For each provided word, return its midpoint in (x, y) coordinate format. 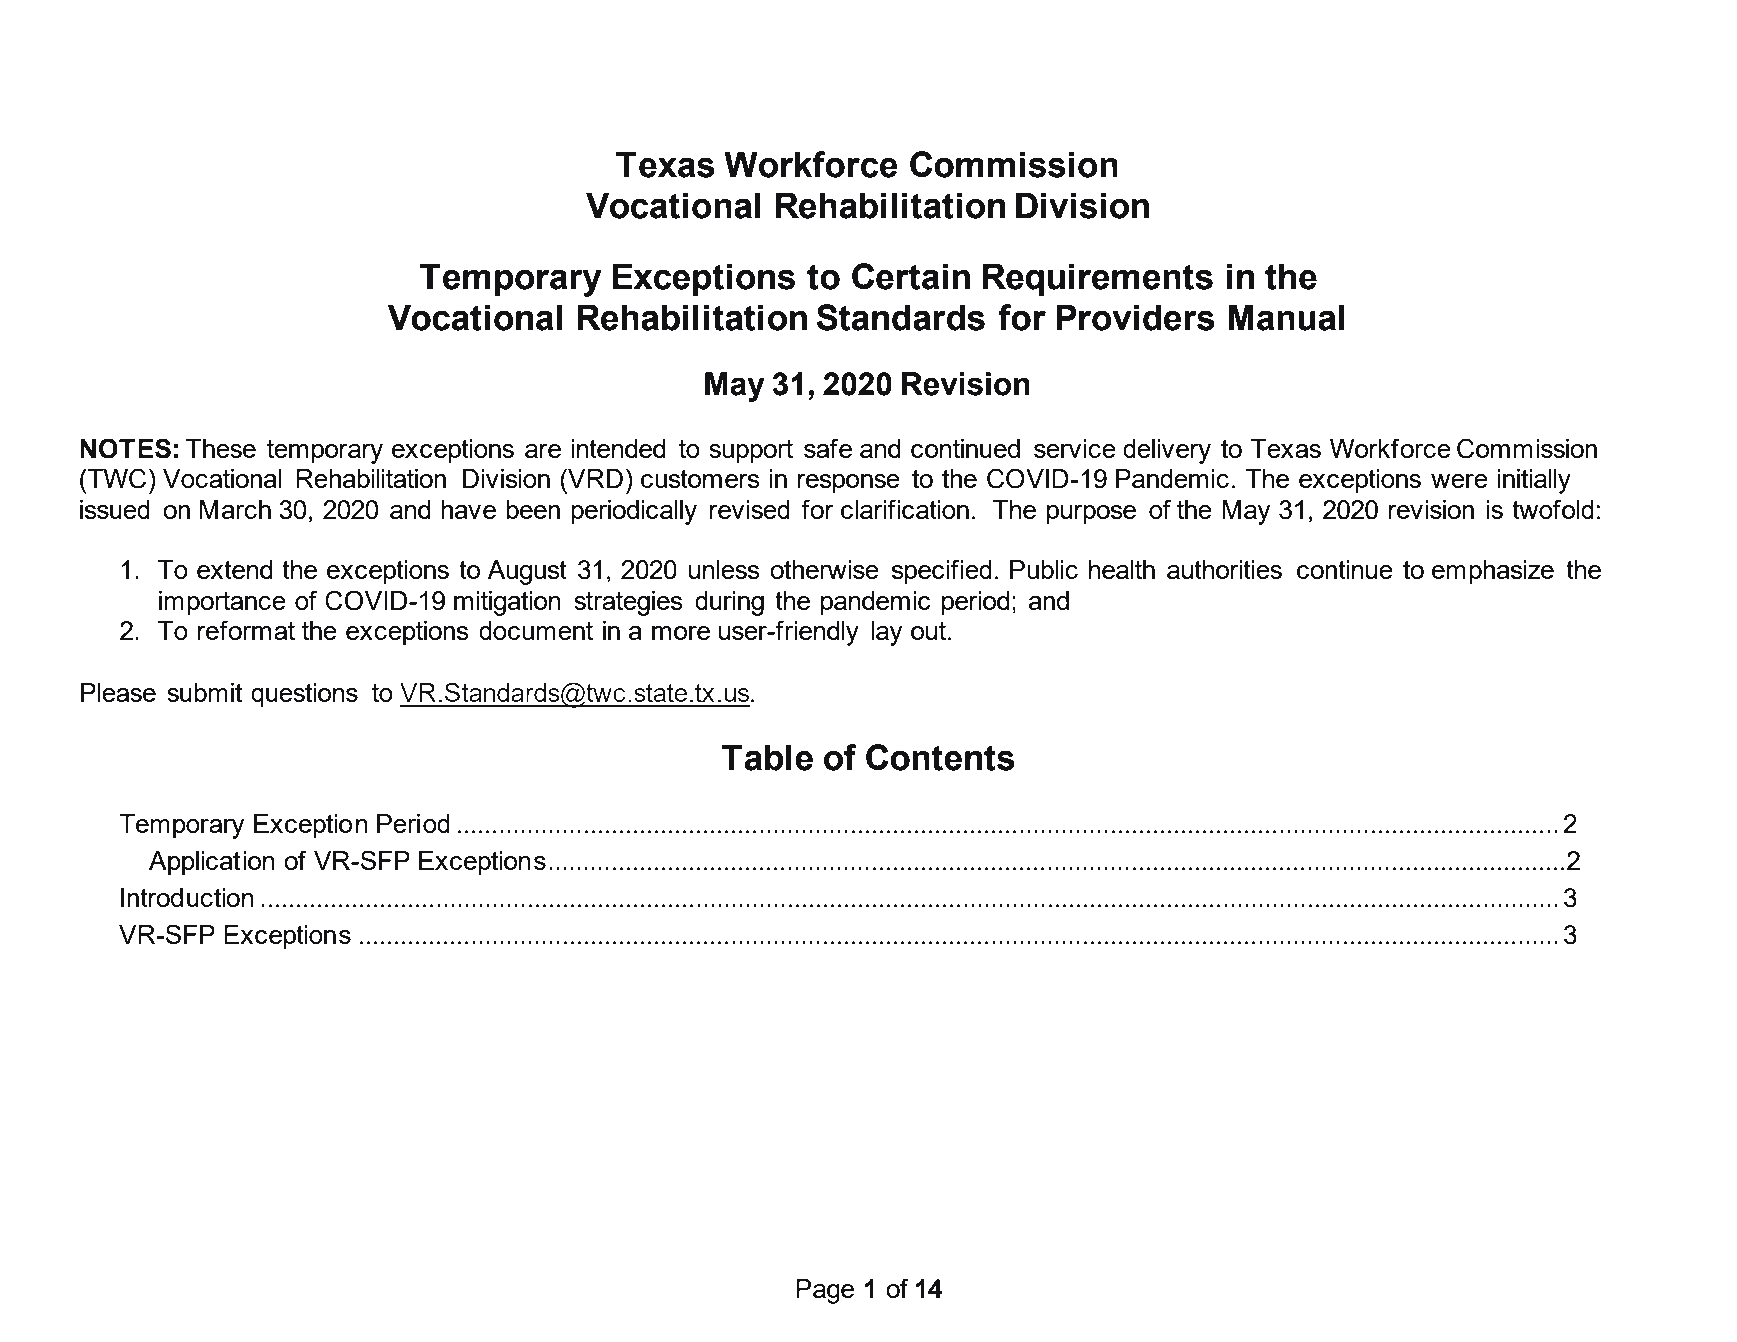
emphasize (1493, 572)
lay (887, 633)
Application (212, 863)
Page (825, 1291)
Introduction (187, 897)
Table (767, 757)
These (221, 448)
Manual (1286, 317)
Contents (940, 757)
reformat (246, 630)
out (928, 631)
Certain (911, 276)
